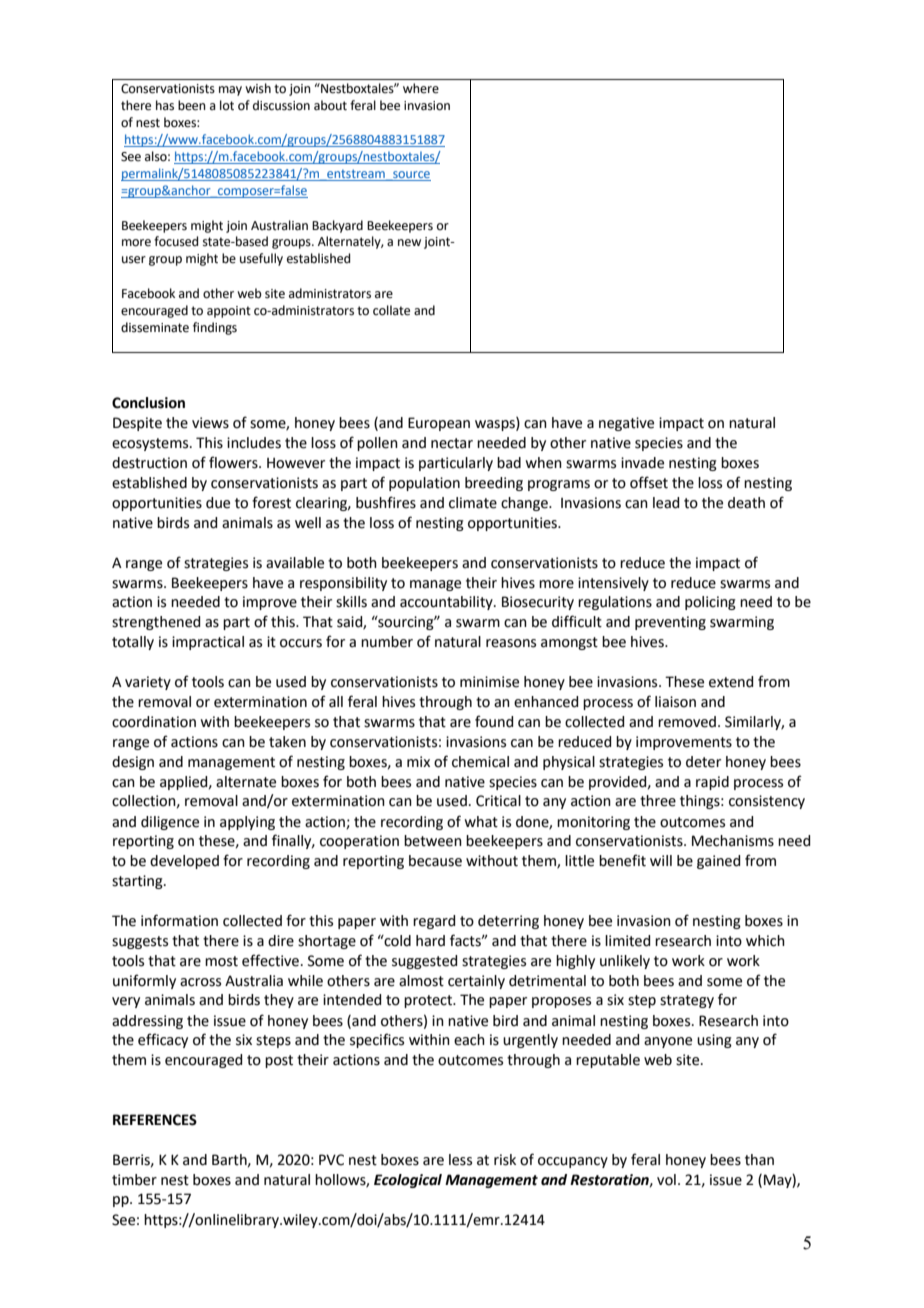 Image resolution: width=924 pixels, height=1308 pixels. I want to click on less, so click(460, 1160).
